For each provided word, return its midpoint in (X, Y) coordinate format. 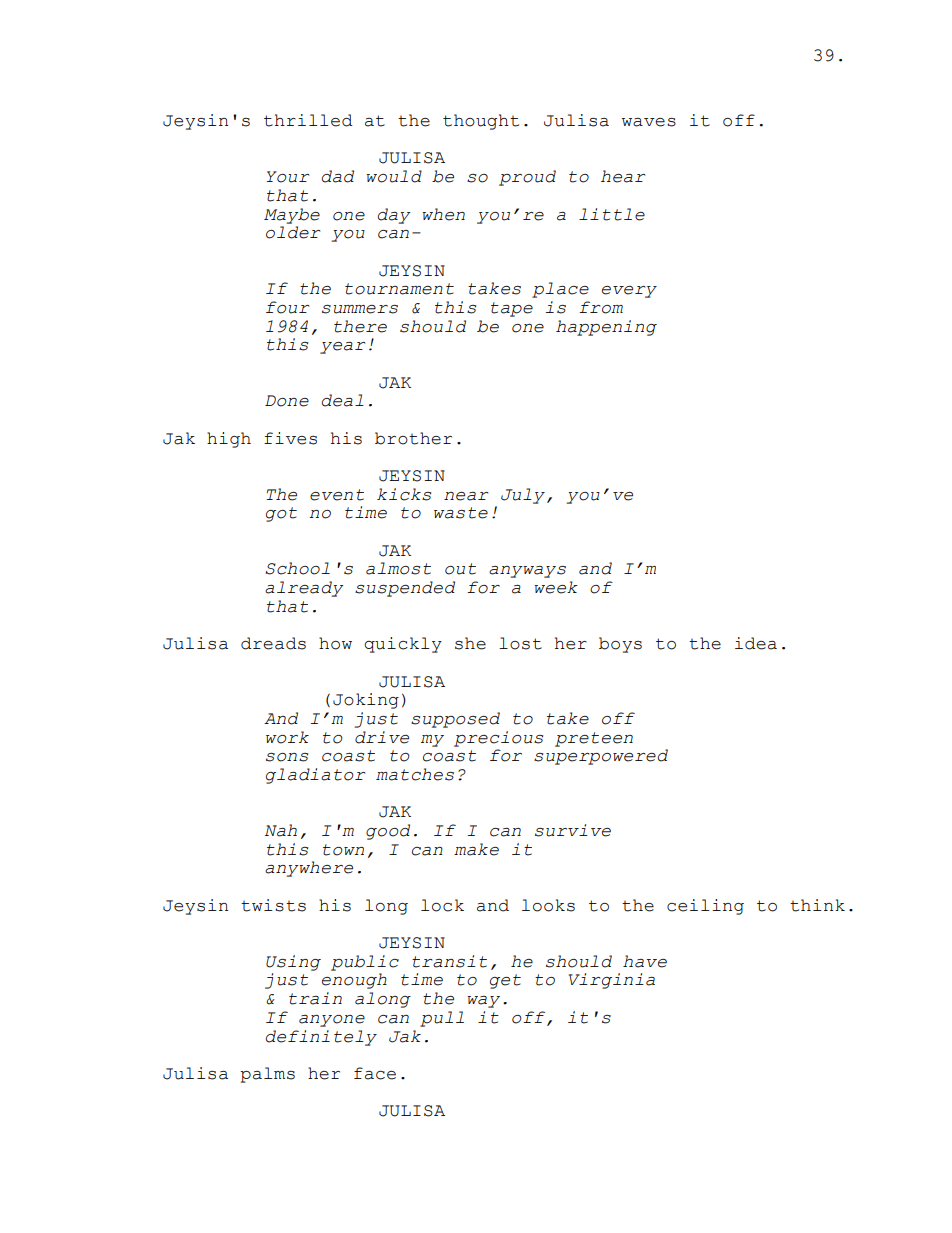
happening (606, 328)
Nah (281, 830)
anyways (527, 572)
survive (573, 830)
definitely (321, 1038)
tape (512, 309)
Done (287, 401)
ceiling (705, 907)
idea (756, 643)
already (304, 589)
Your (288, 177)
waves (649, 122)
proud (527, 178)
